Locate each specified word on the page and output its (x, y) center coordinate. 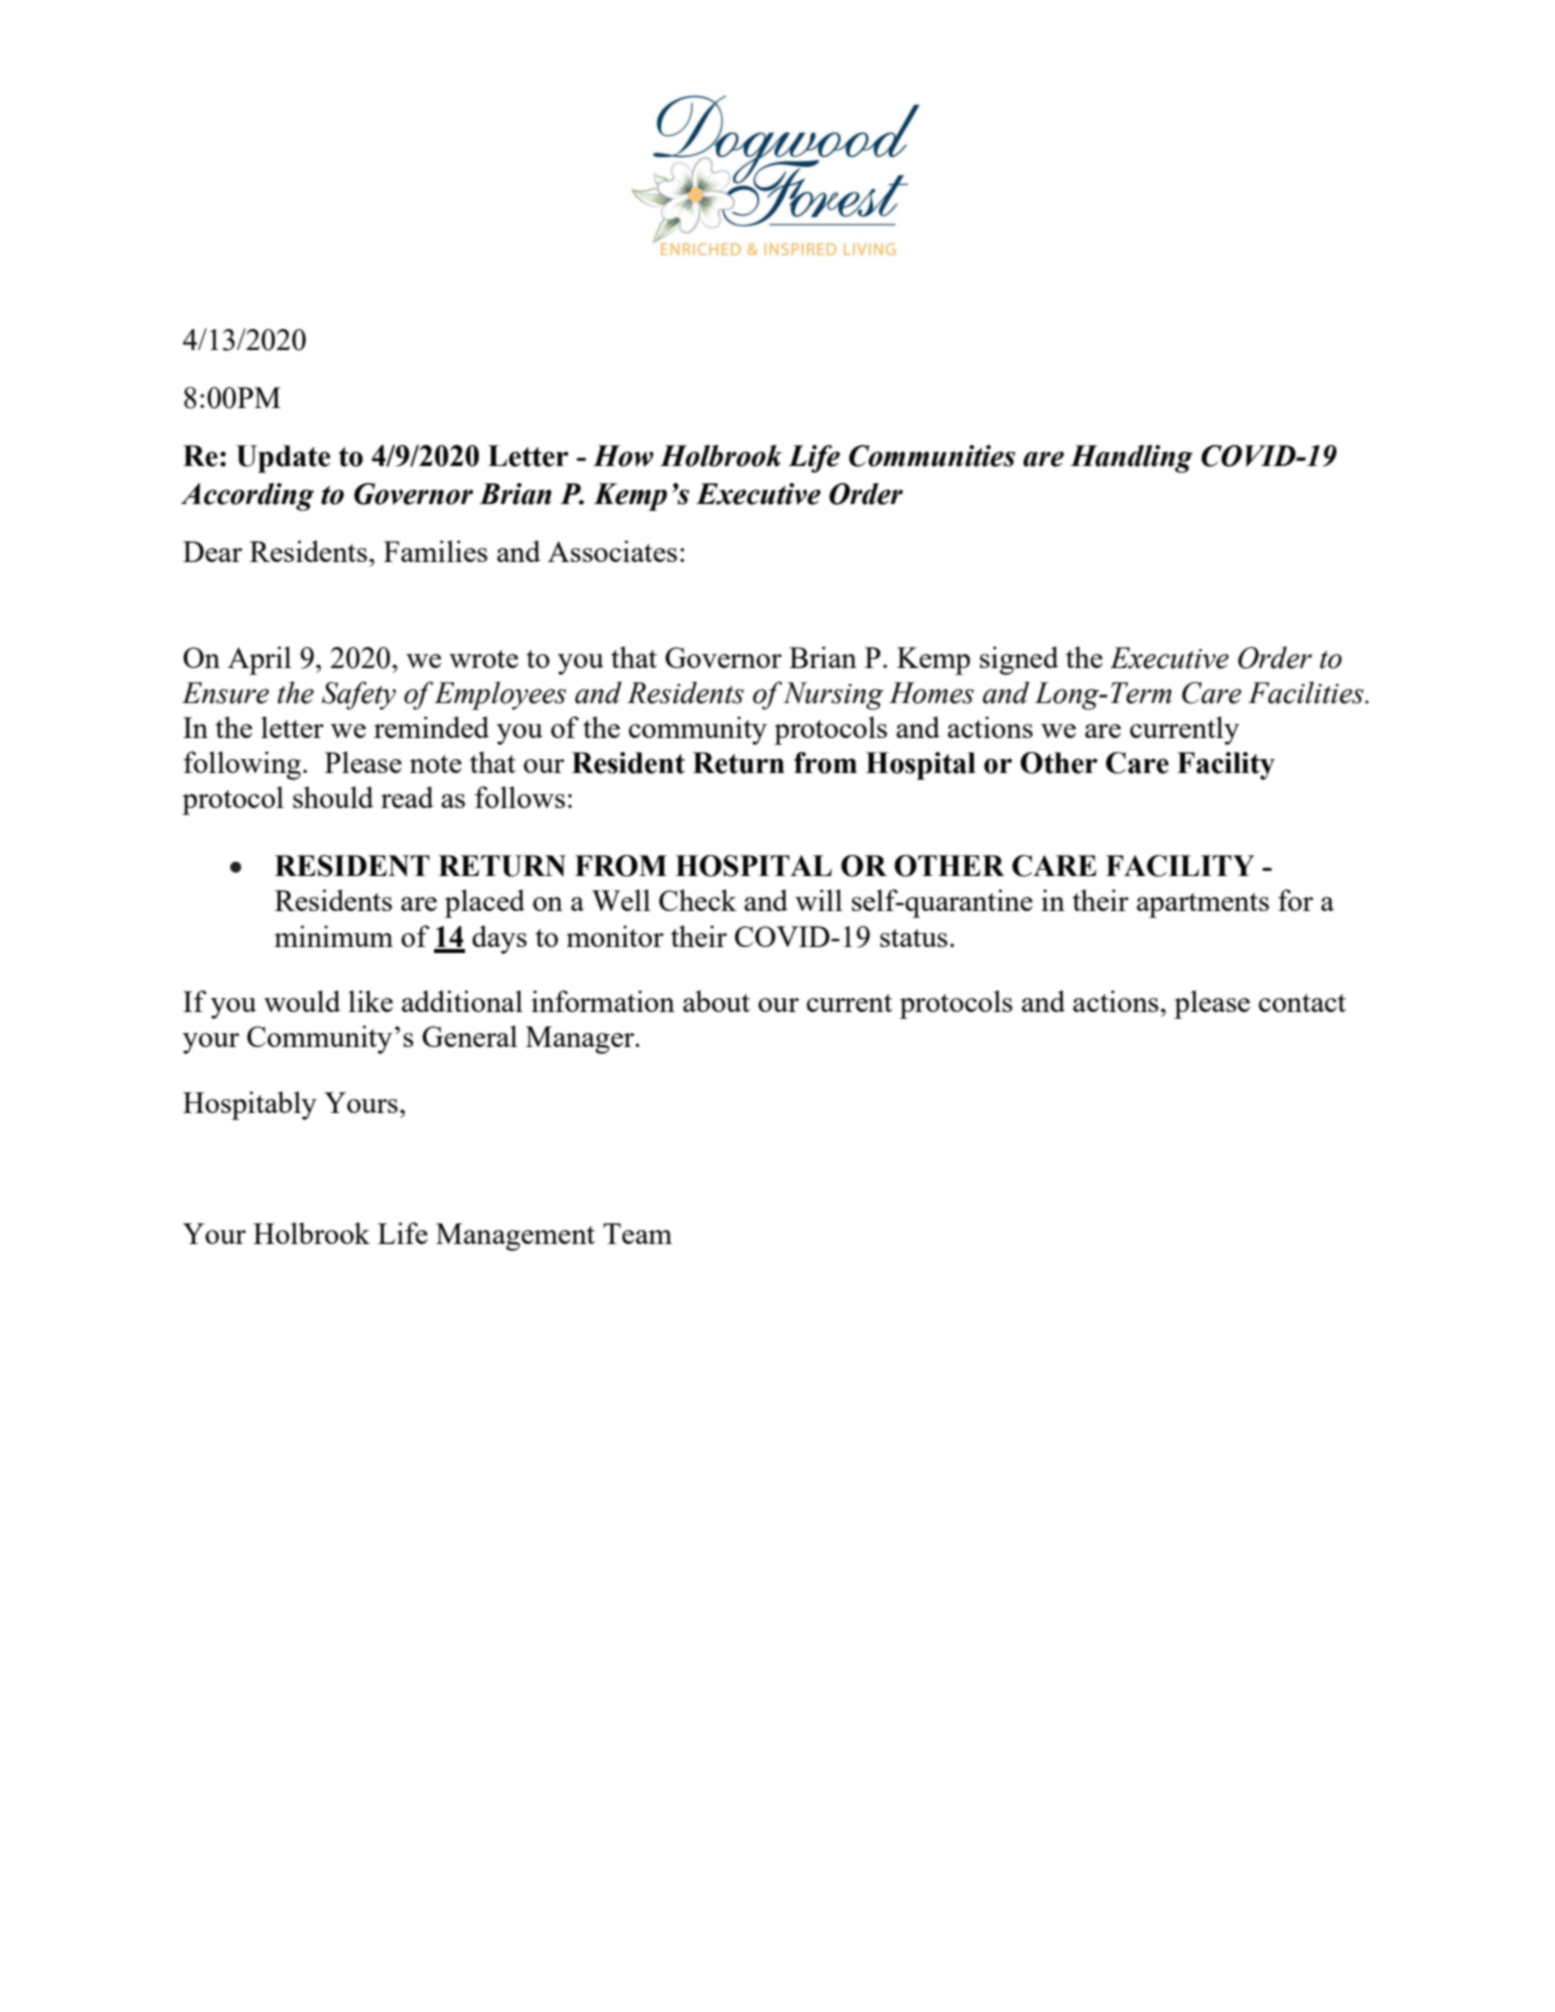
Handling (1131, 459)
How (623, 456)
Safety (359, 695)
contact (1302, 1003)
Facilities (1307, 692)
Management (515, 1237)
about (716, 1001)
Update (283, 459)
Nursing (833, 696)
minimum (334, 936)
